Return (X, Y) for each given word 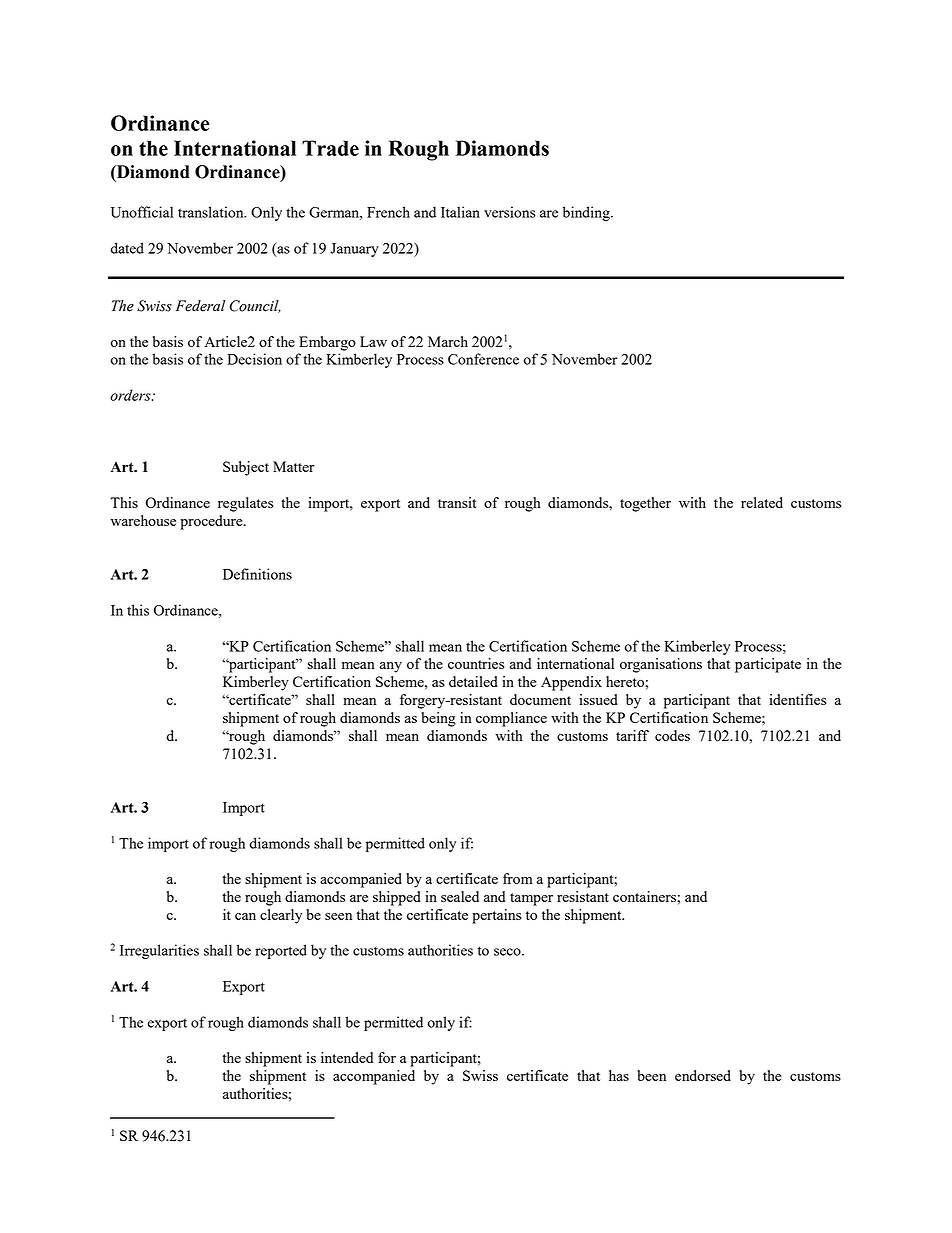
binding (587, 213)
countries (476, 663)
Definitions (257, 574)
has (619, 1075)
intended (347, 1057)
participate (768, 665)
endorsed (703, 1075)
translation (212, 212)
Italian (460, 212)
